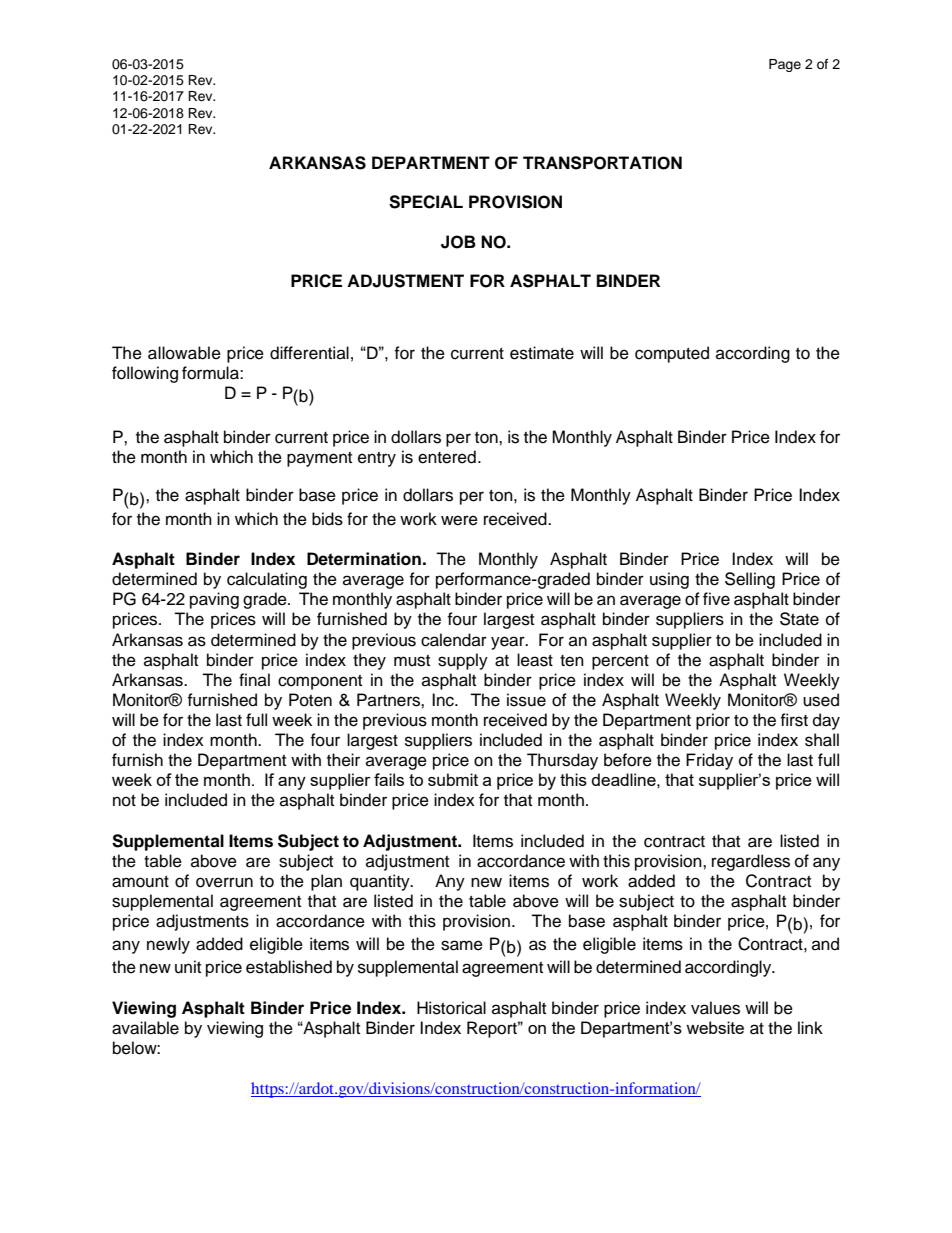  What do you see at coordinates (602, 163) in the screenshot?
I see `TRANSPORTATION` at bounding box center [602, 163].
